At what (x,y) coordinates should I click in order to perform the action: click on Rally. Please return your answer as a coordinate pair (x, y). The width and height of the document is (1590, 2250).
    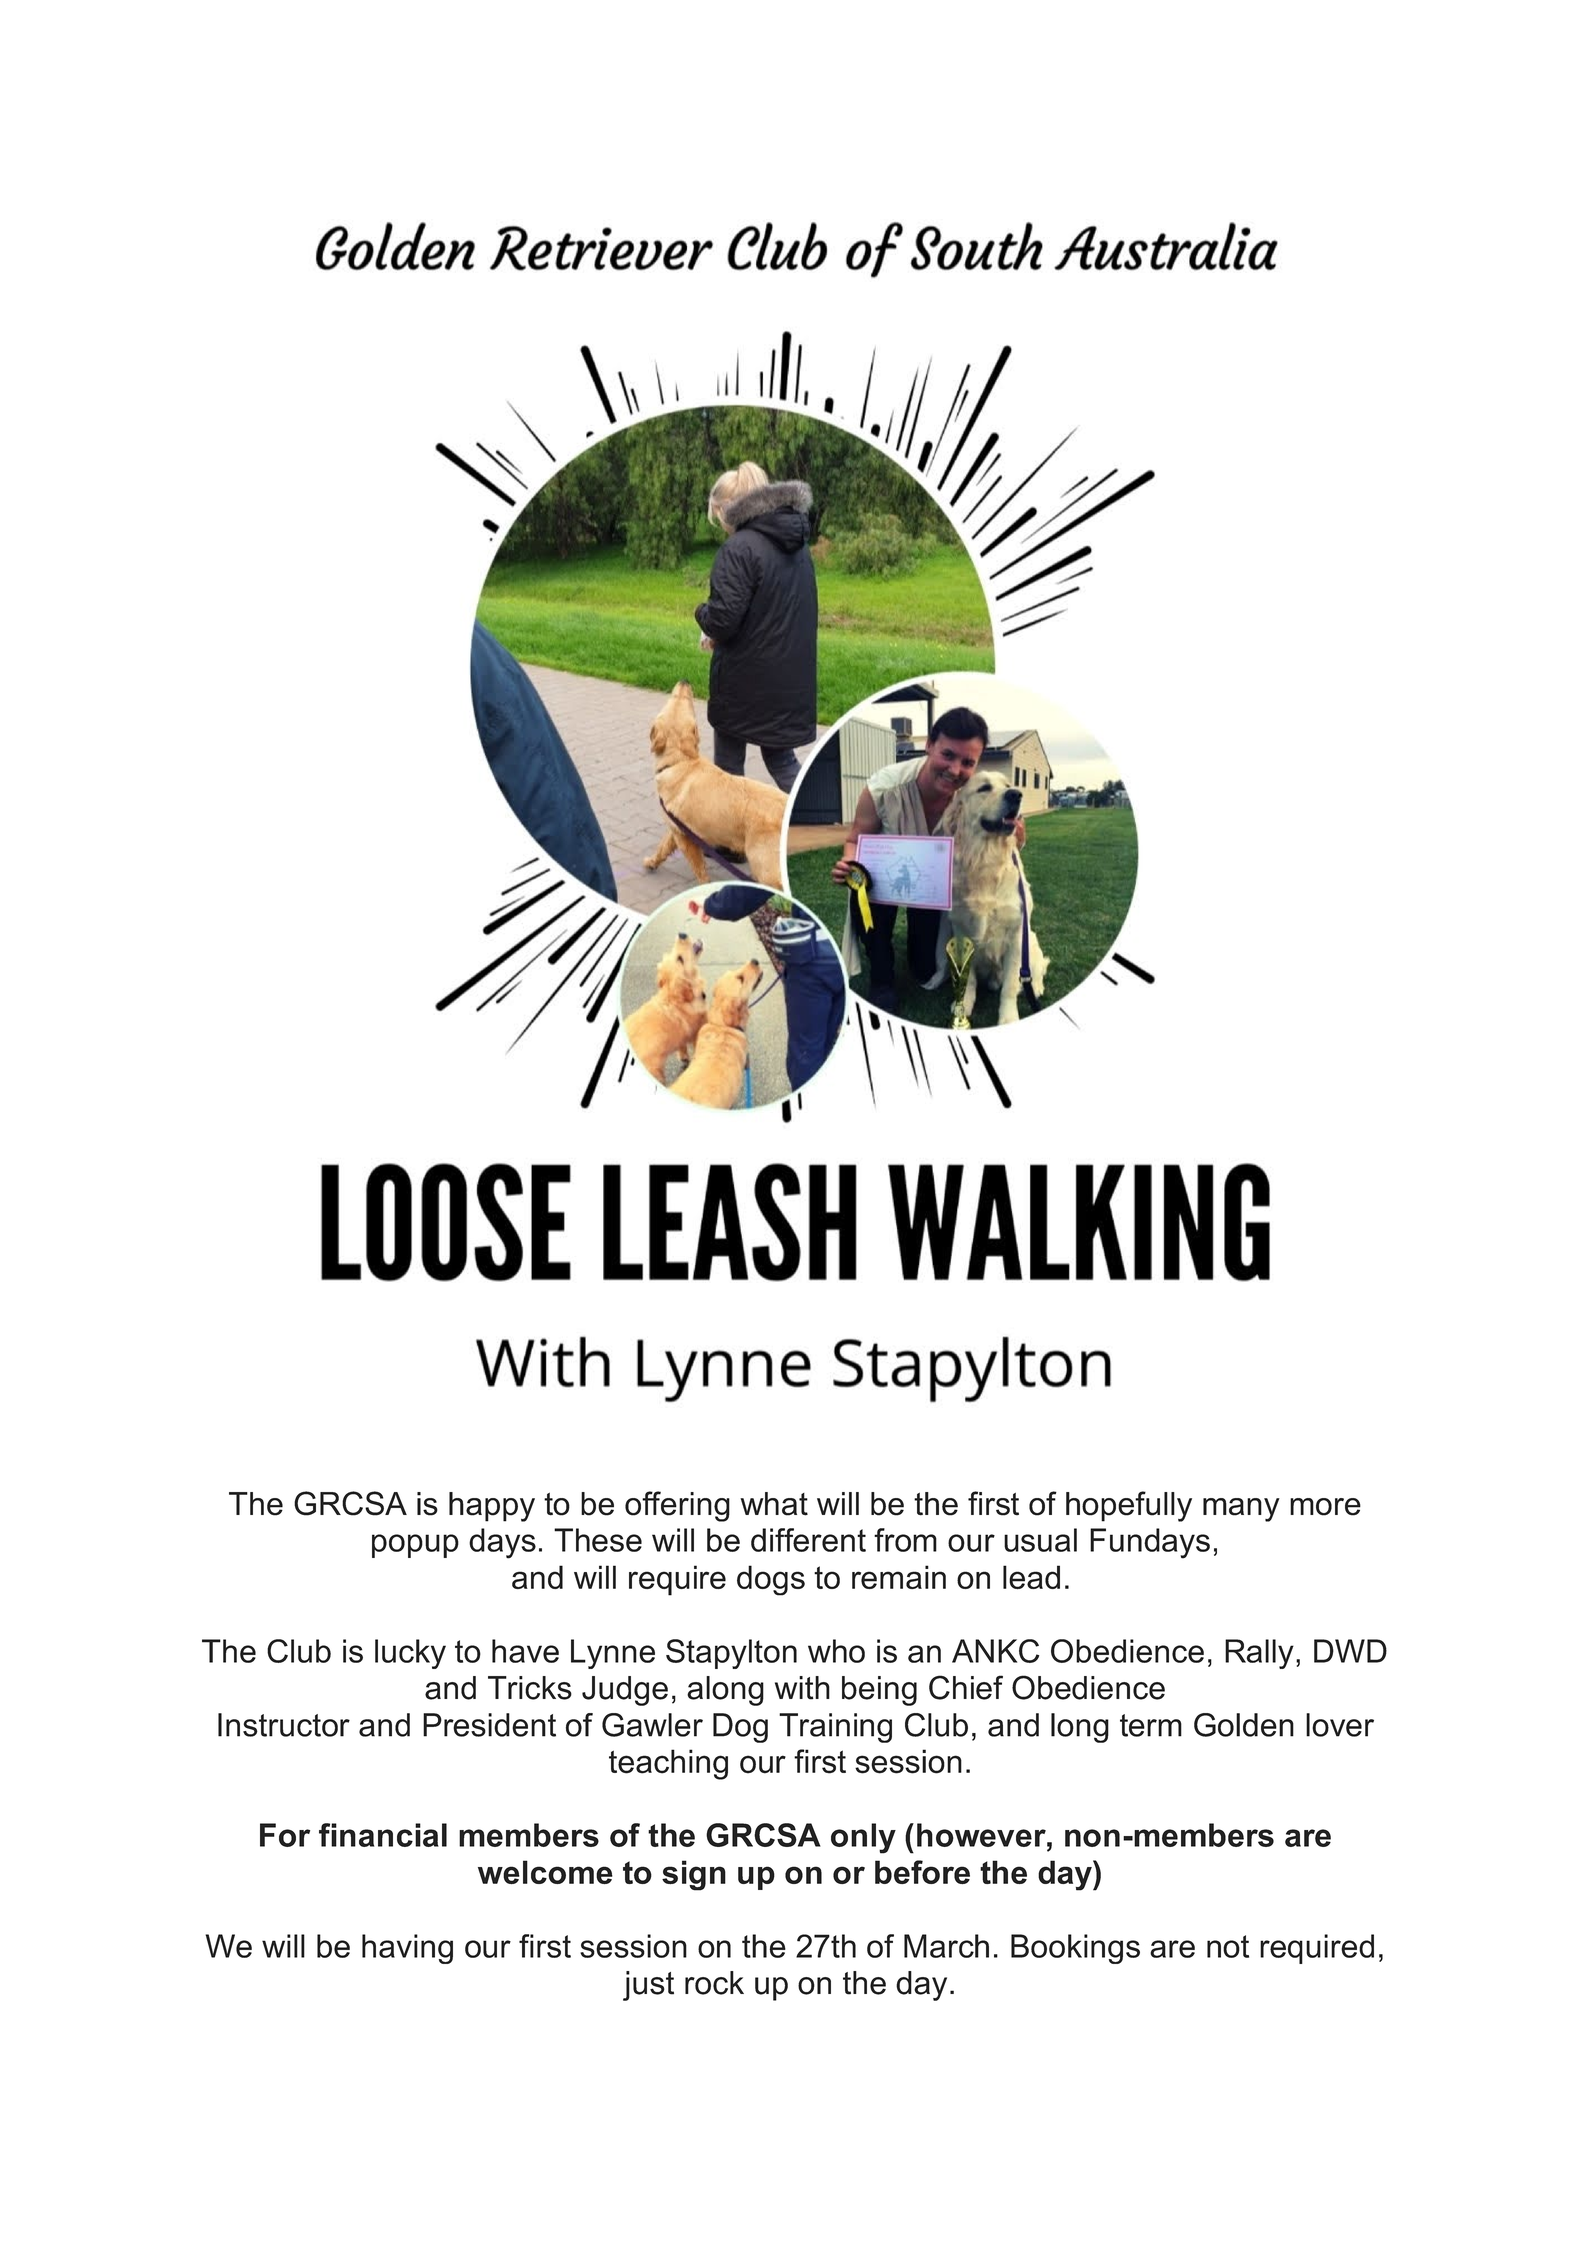
    Looking at the image, I should click on (1259, 1654).
